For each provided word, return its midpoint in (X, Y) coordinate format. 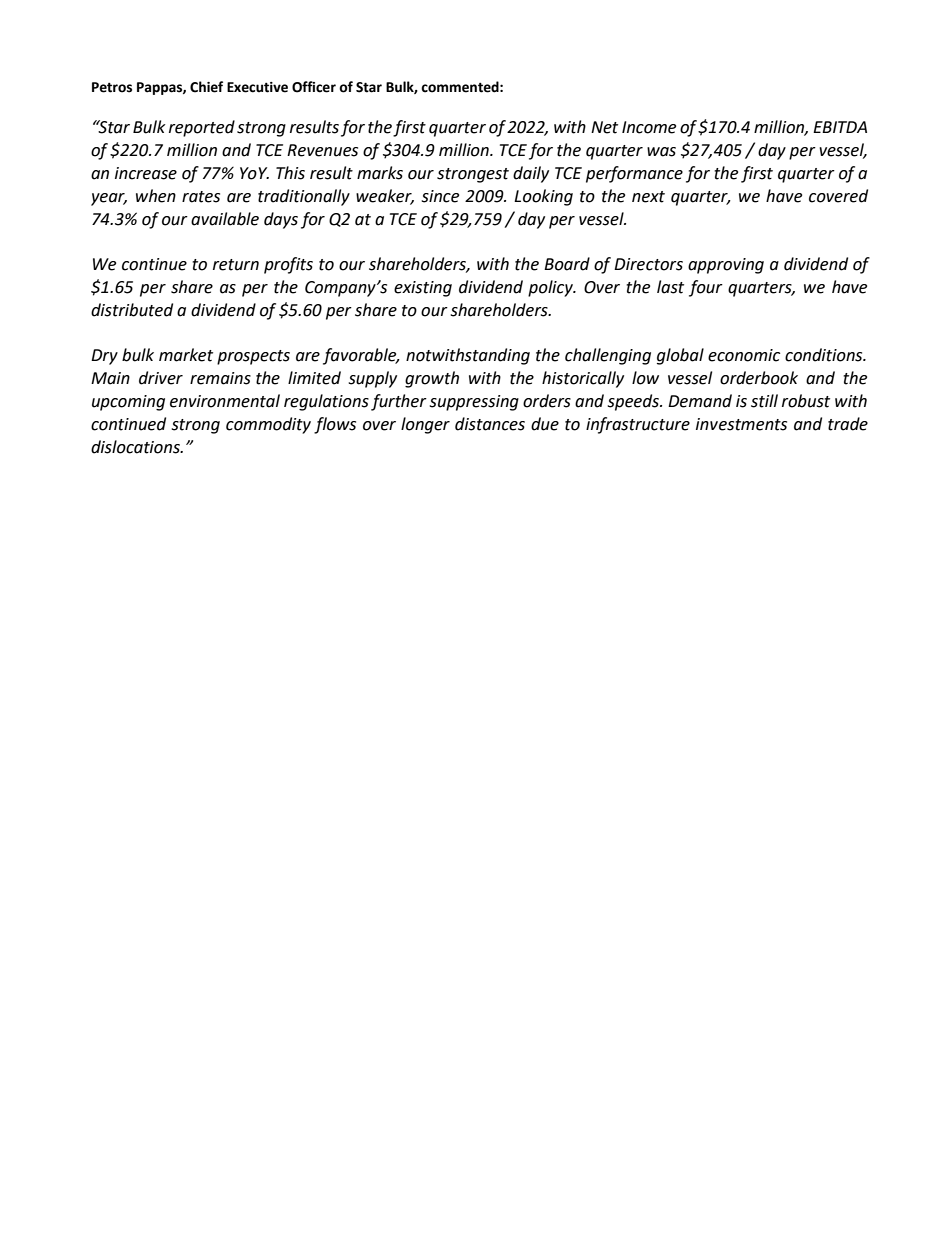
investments (741, 424)
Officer (314, 87)
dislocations (136, 447)
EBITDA (840, 127)
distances (490, 424)
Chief (206, 87)
